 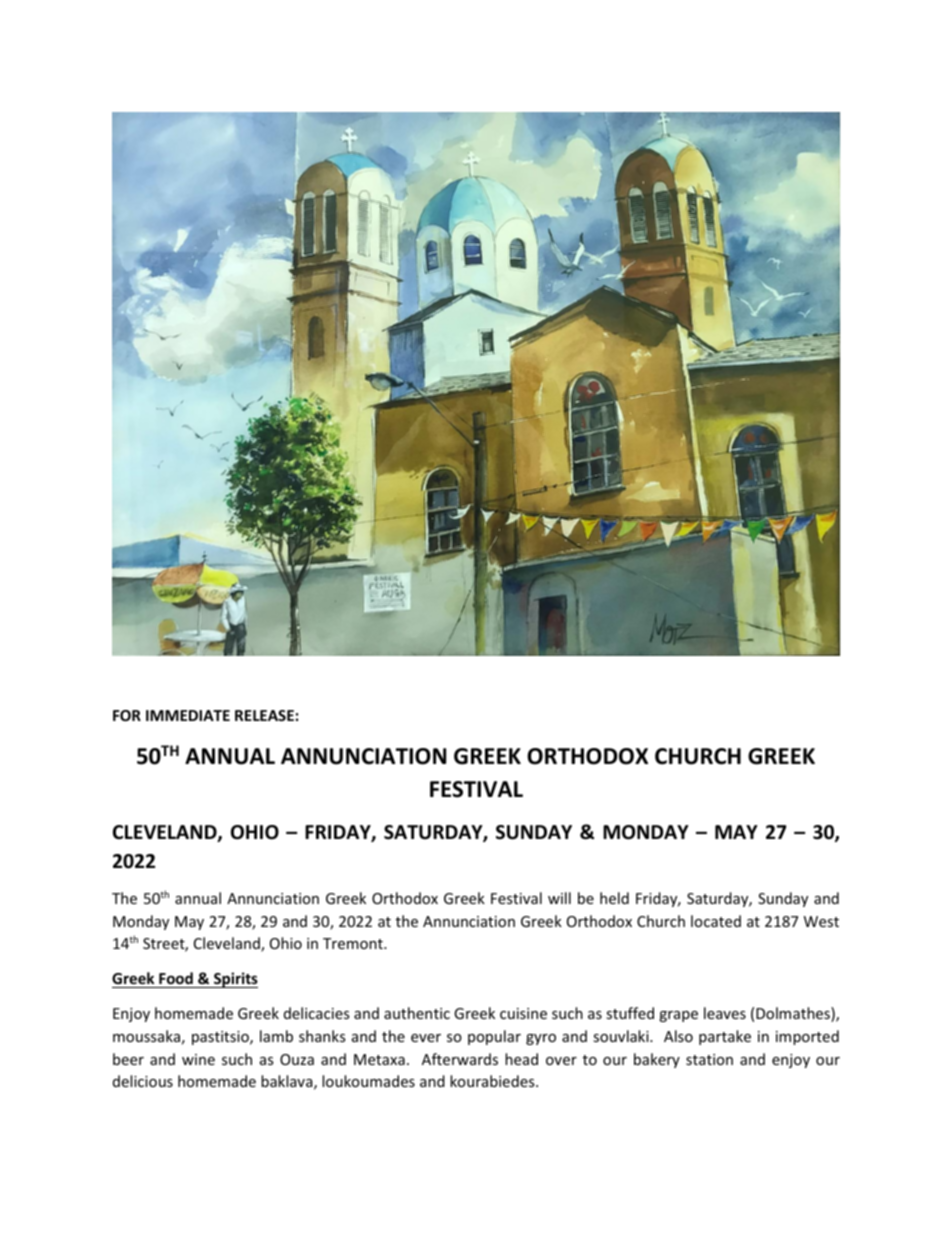 What do you see at coordinates (709, 1059) in the screenshot?
I see `station` at bounding box center [709, 1059].
